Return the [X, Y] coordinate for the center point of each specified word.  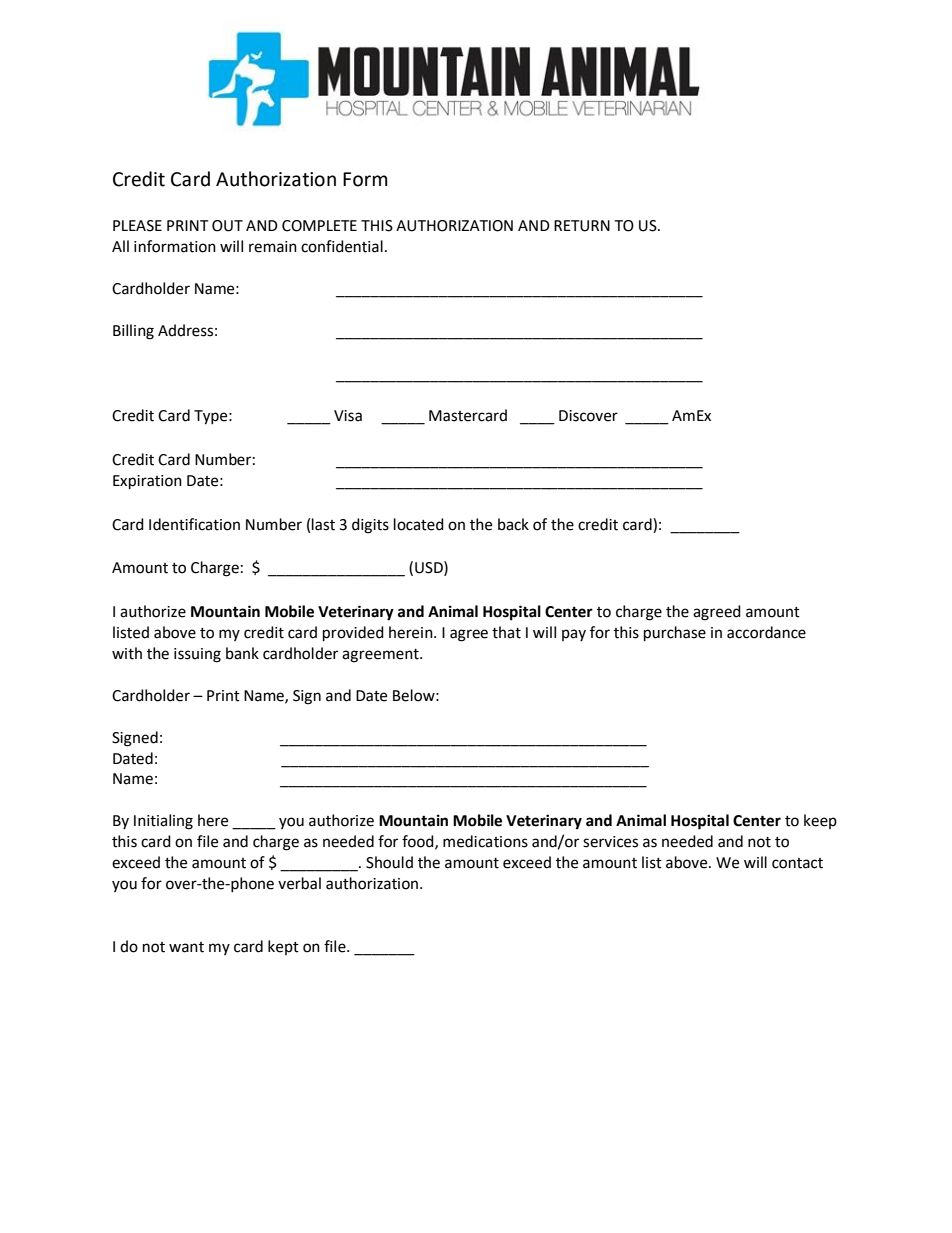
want [186, 947]
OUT [227, 226]
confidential [342, 246]
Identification [194, 524]
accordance [766, 632]
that [506, 632]
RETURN [582, 226]
